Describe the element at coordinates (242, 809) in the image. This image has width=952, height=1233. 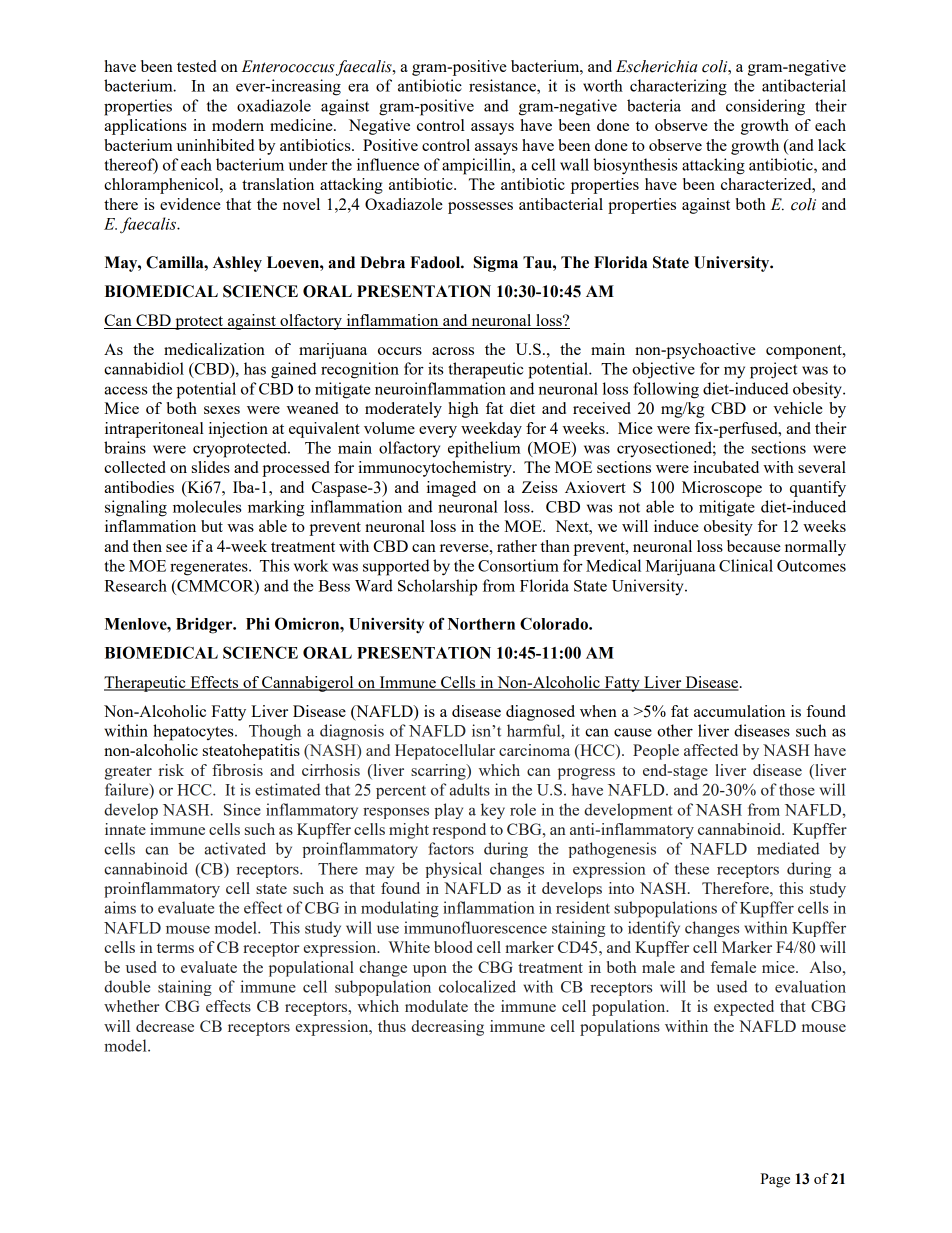
I see `Since` at that location.
